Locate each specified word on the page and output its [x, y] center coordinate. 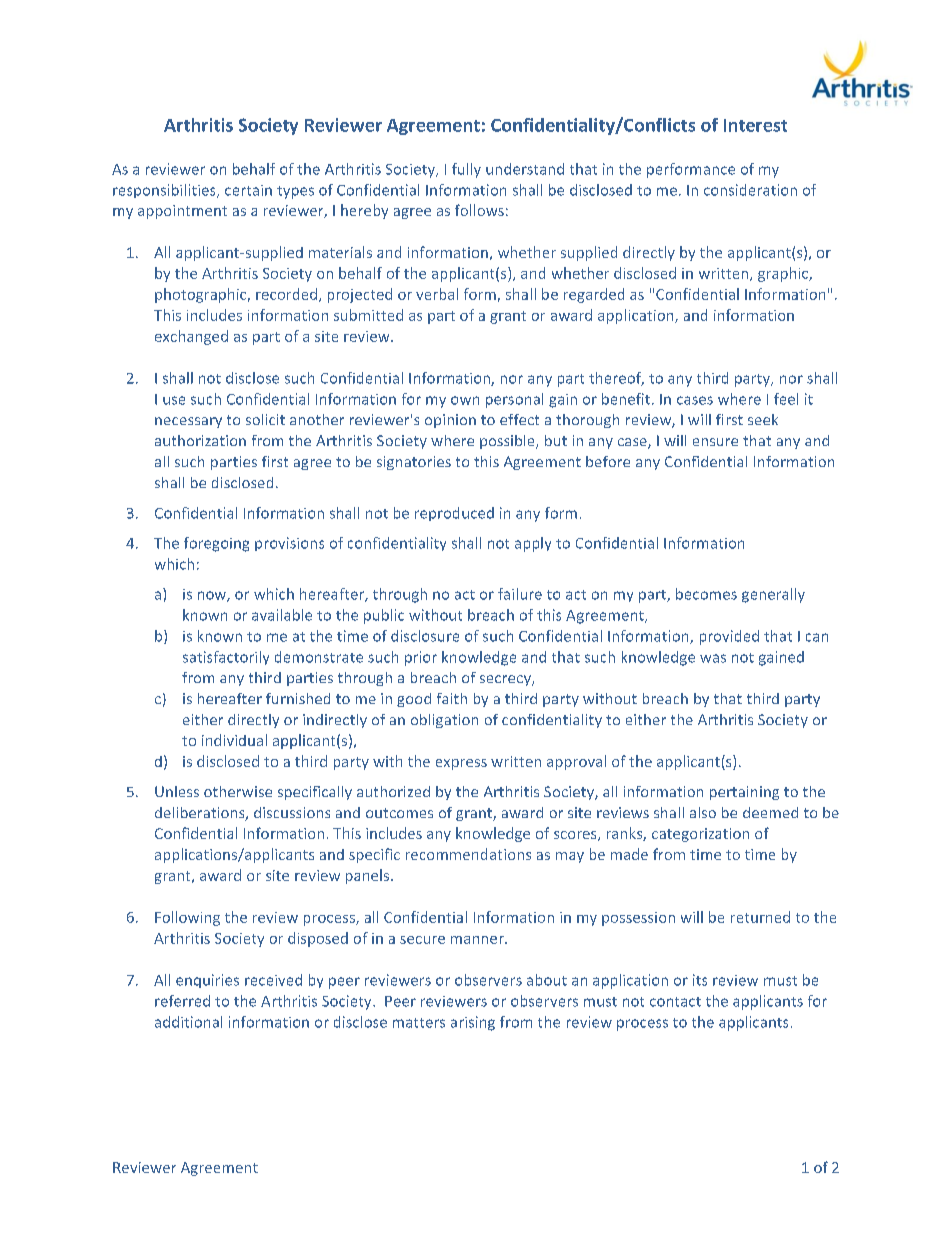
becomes [706, 594]
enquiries [207, 981]
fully [466, 170]
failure [520, 594]
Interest [755, 125]
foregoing [216, 544]
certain [248, 190]
